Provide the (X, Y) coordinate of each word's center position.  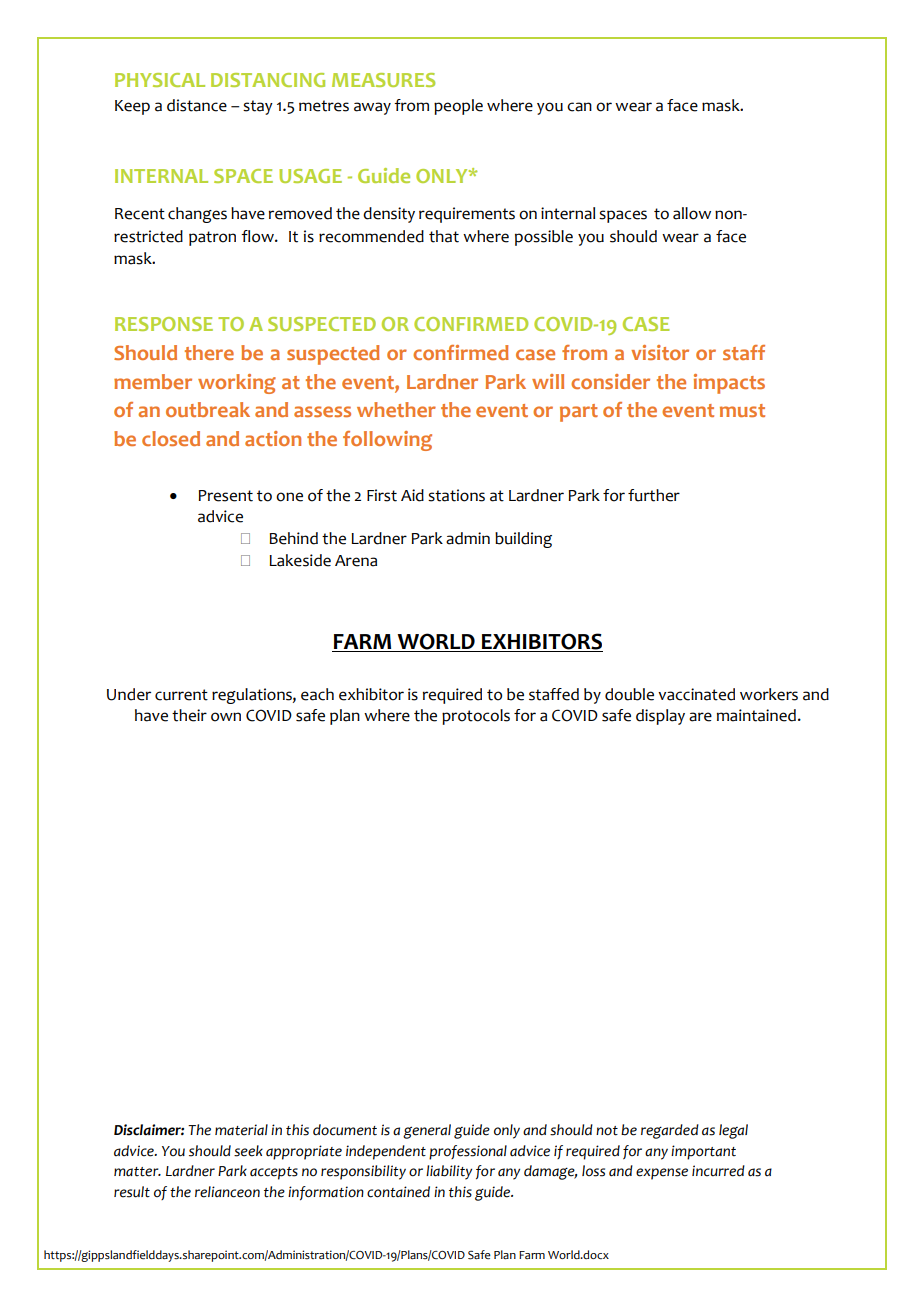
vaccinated (696, 694)
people (458, 107)
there (209, 352)
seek (248, 1151)
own (226, 717)
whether (396, 409)
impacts (729, 384)
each (317, 694)
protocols (476, 717)
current (181, 695)
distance (197, 105)
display (660, 717)
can (579, 107)
